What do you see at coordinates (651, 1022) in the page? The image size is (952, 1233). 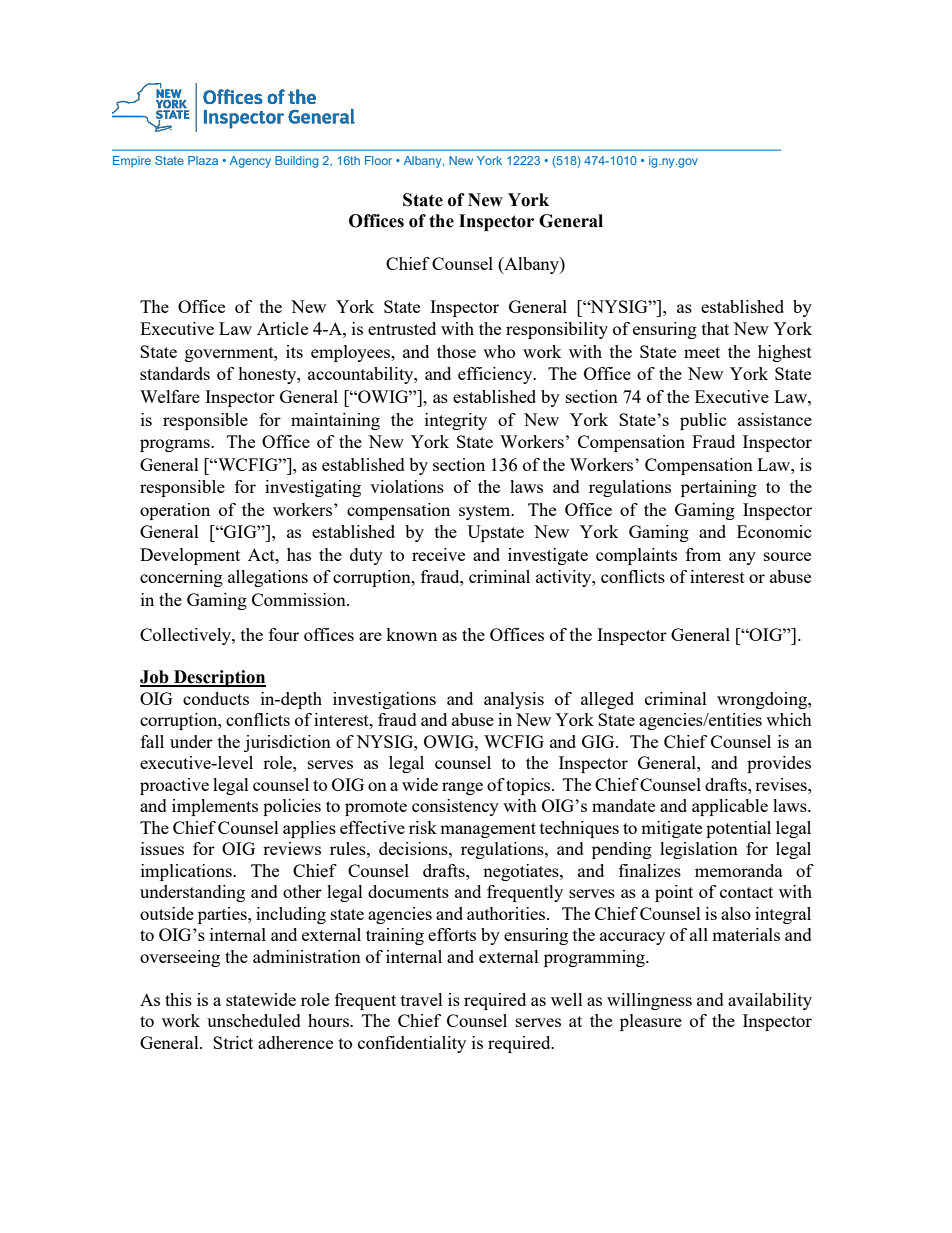 I see `pleasure` at bounding box center [651, 1022].
